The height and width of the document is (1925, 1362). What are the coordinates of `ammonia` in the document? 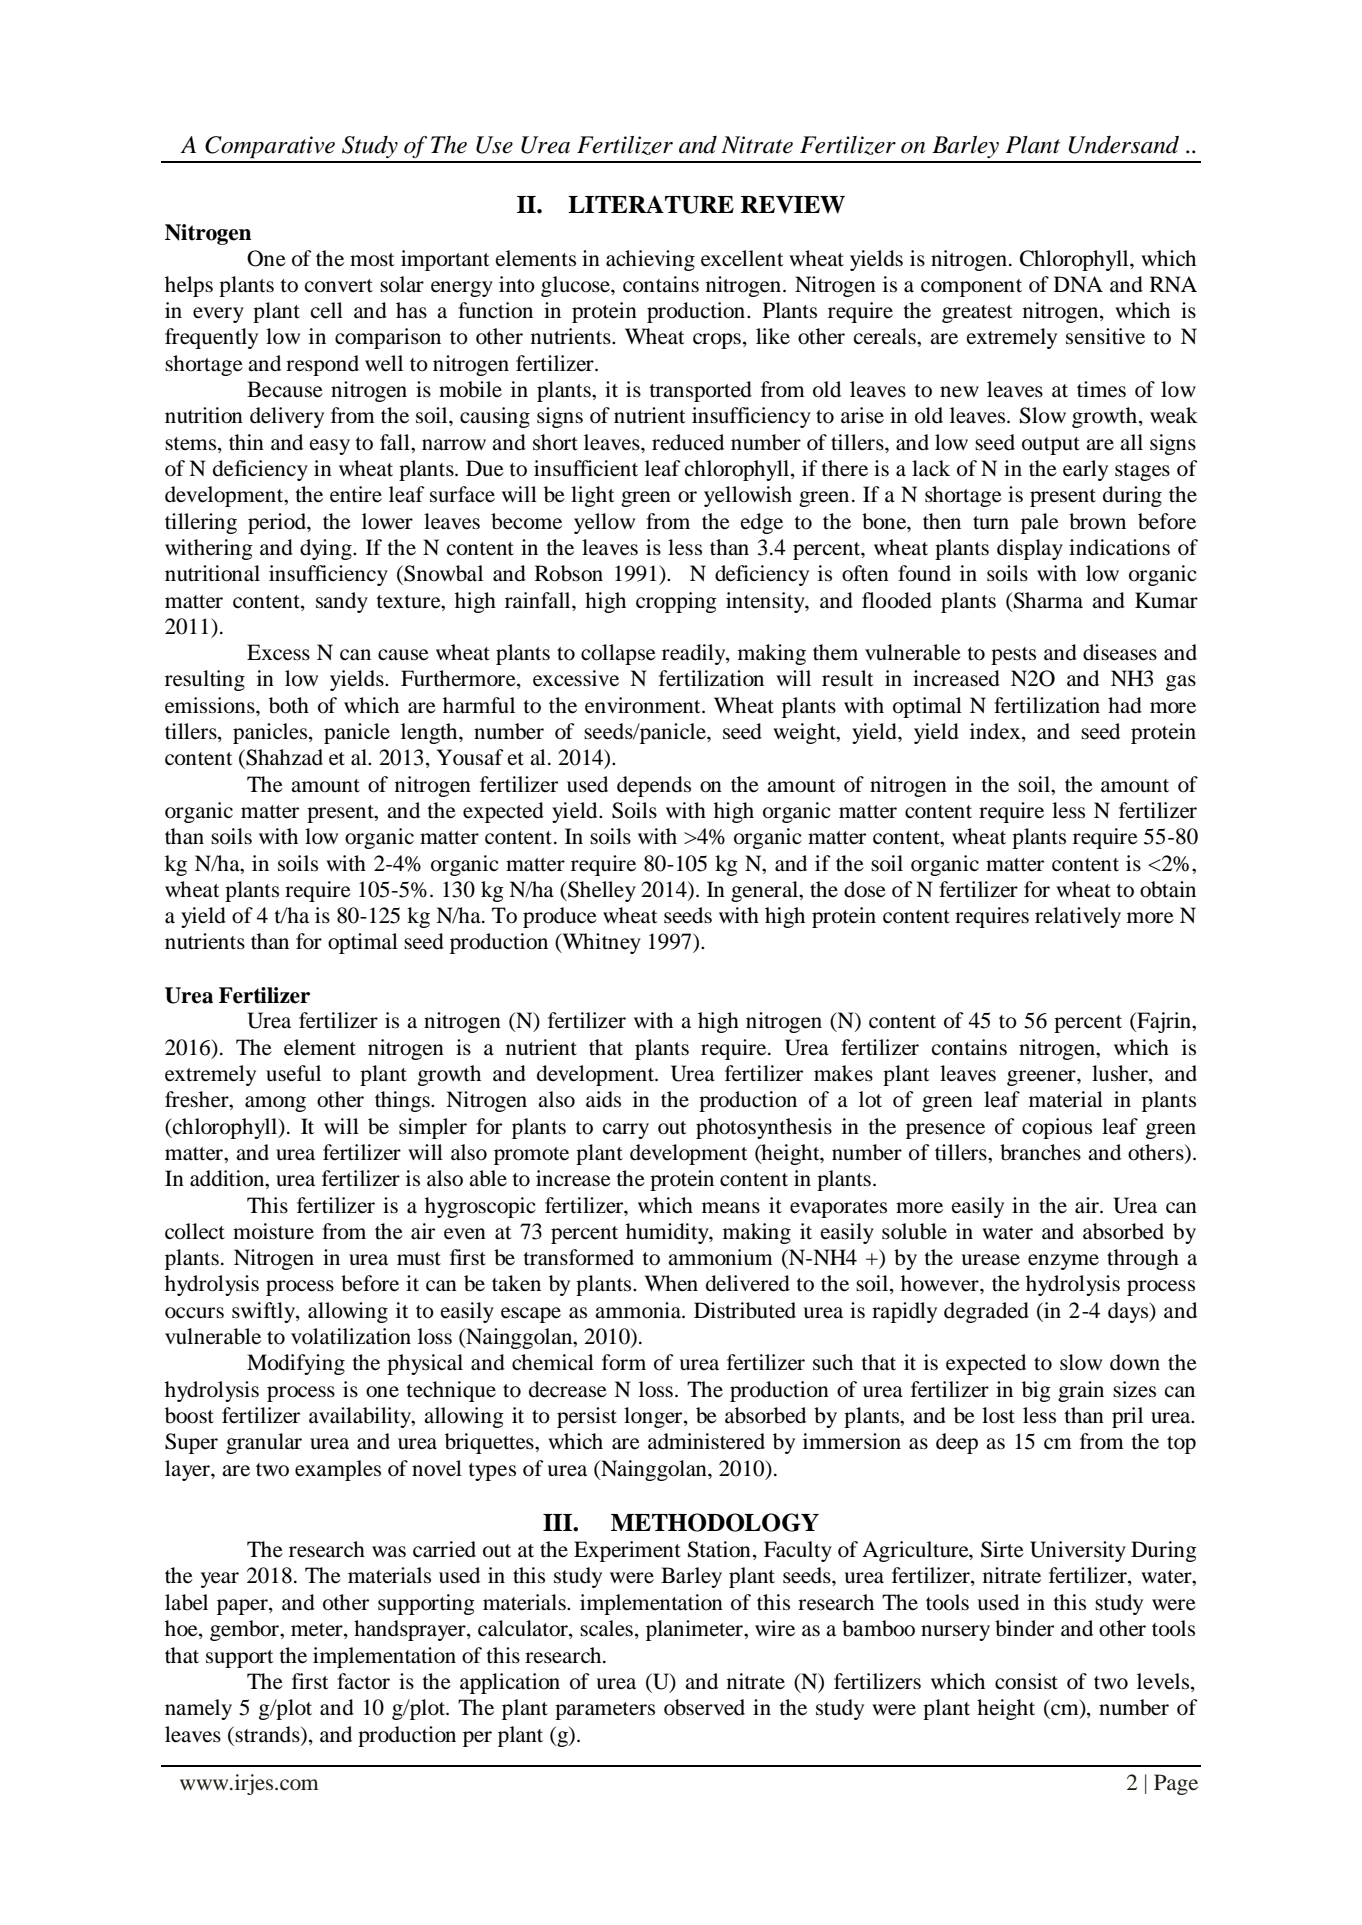 It's located at (639, 1310).
